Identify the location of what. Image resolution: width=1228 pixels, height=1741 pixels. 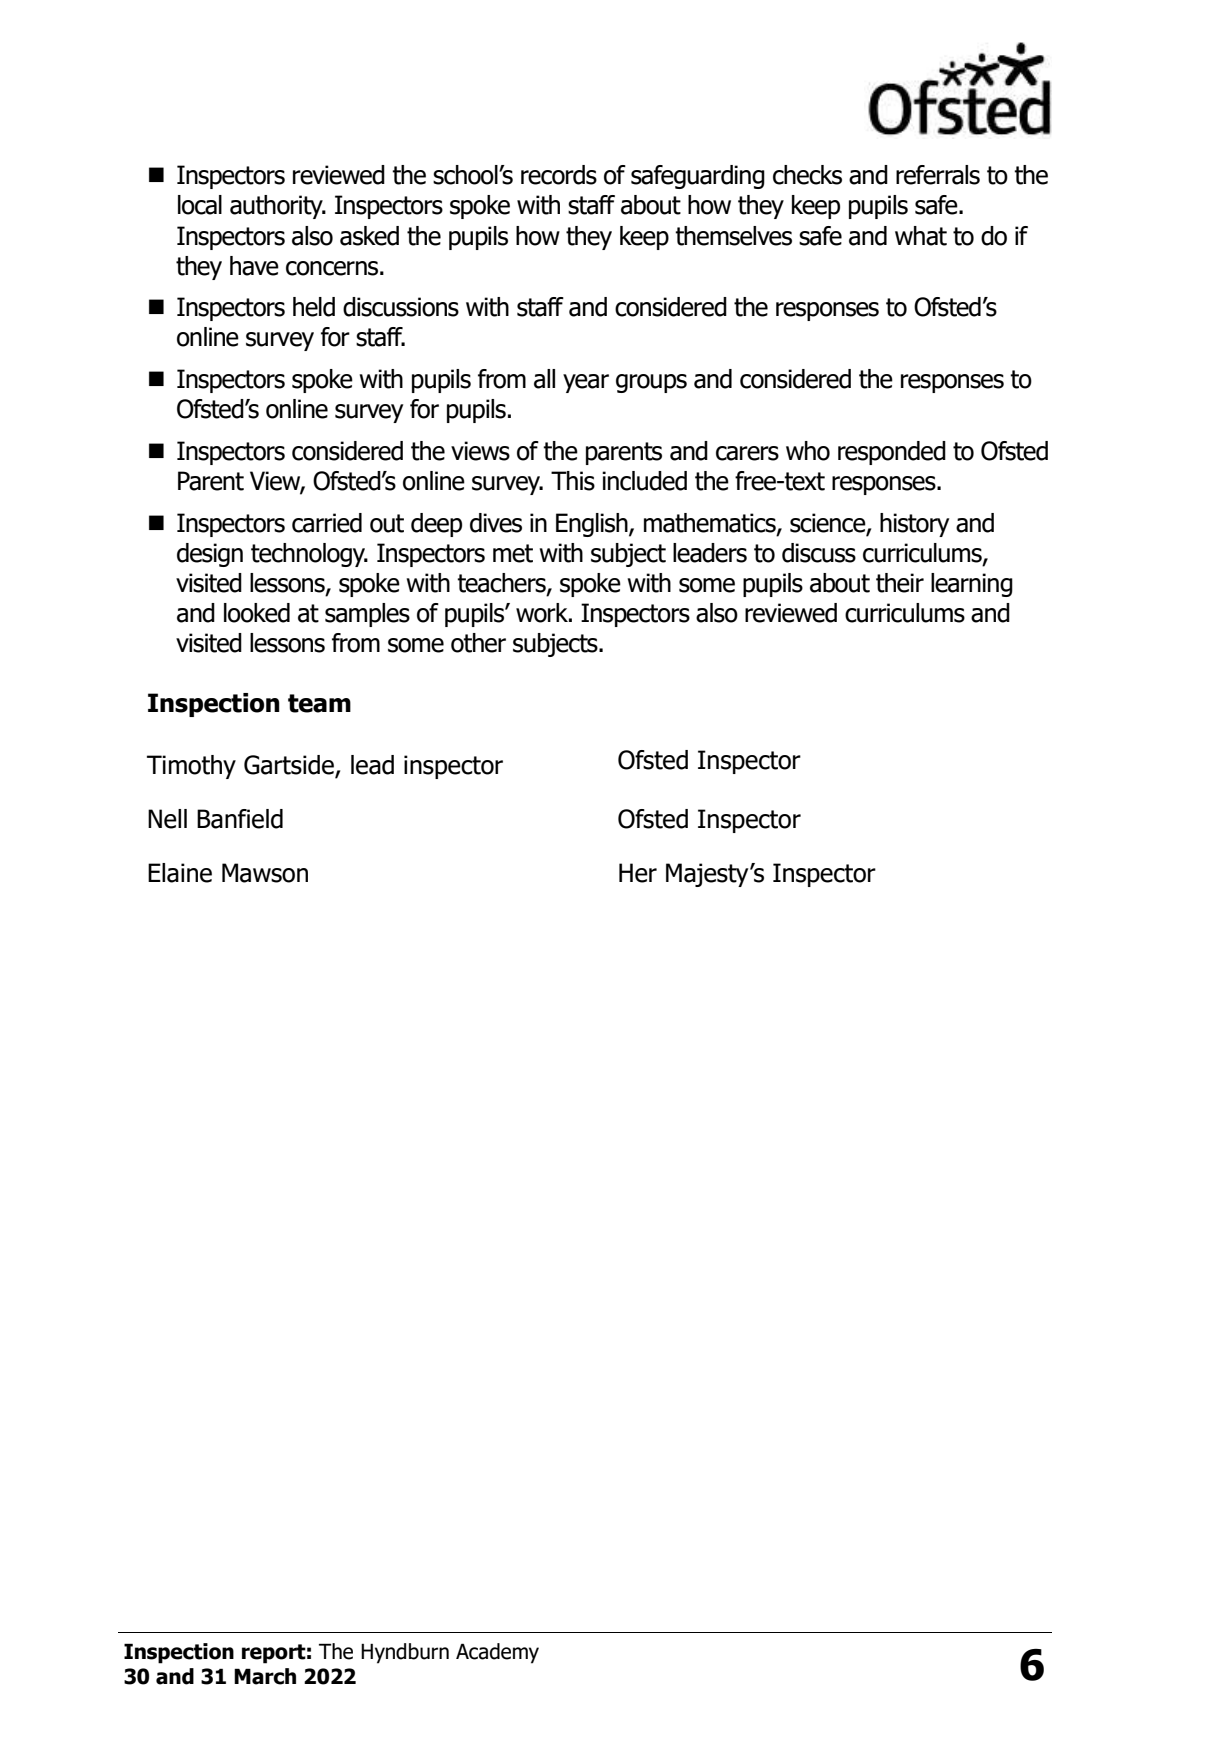
(921, 236).
